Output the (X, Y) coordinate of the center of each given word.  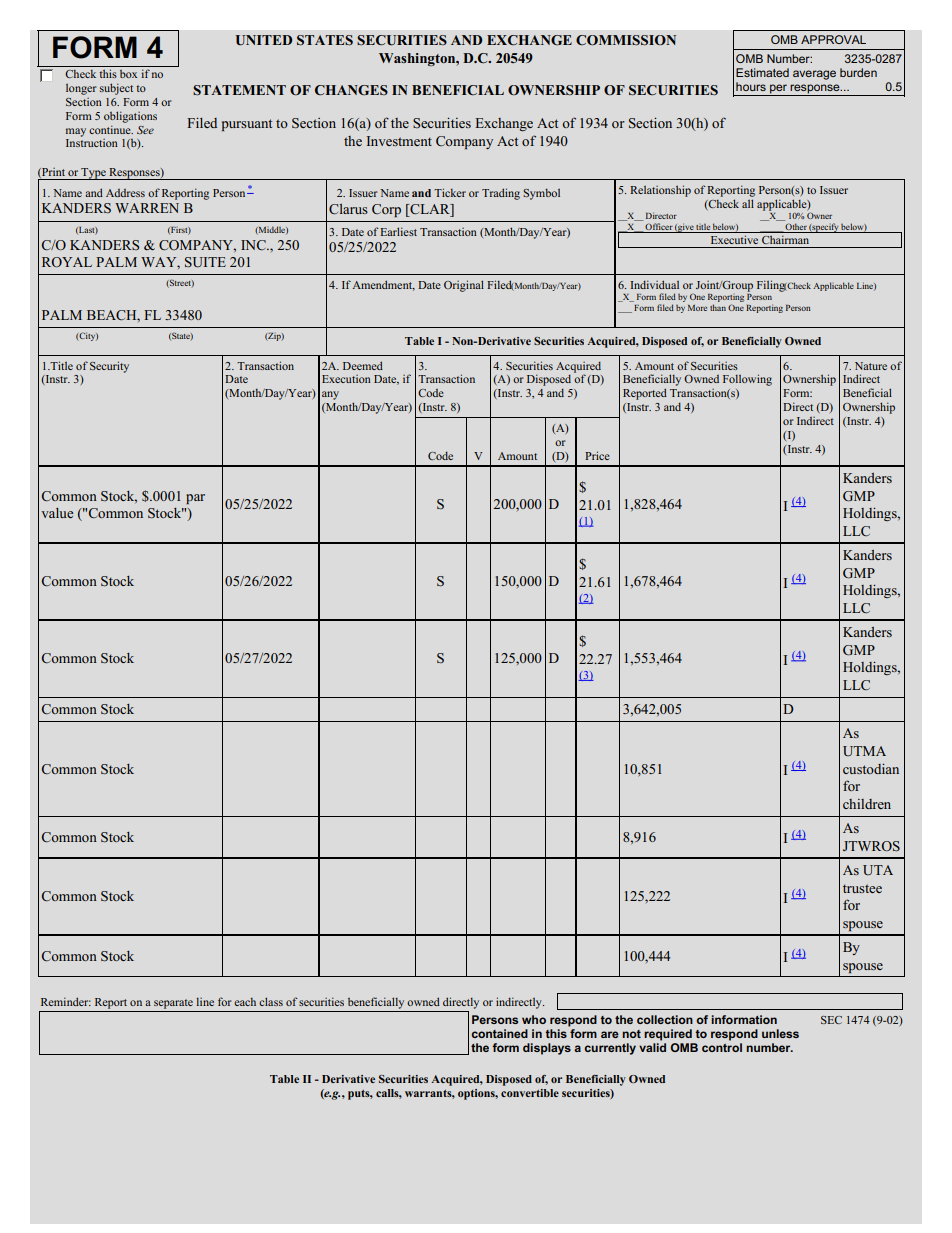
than (718, 307)
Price (597, 455)
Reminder (66, 1001)
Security (109, 367)
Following (747, 380)
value (57, 513)
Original (464, 286)
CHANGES (351, 90)
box (128, 74)
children (867, 804)
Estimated (762, 72)
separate (173, 1004)
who (534, 1019)
